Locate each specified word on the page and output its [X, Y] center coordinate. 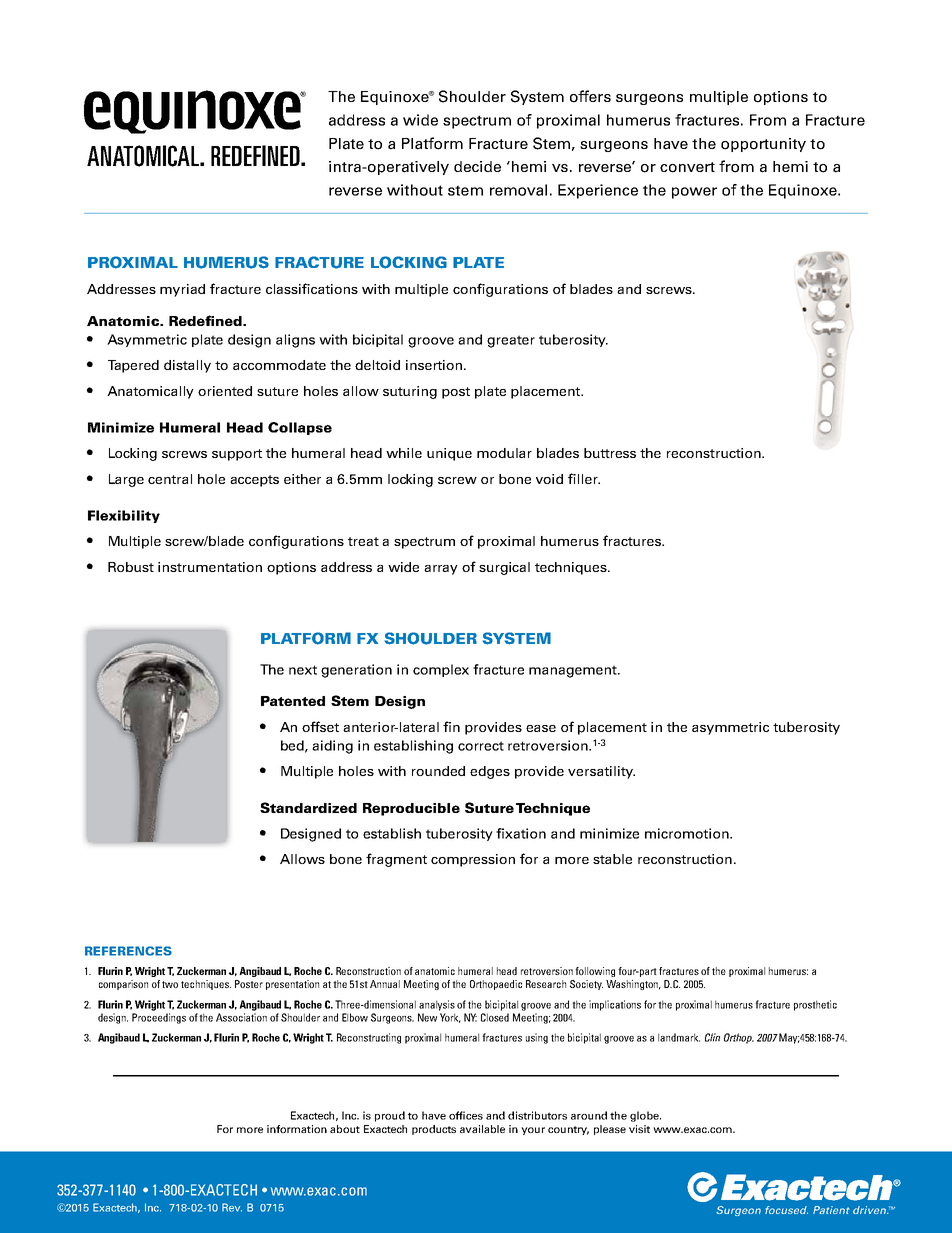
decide [477, 166]
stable [612, 859]
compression [473, 860]
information [297, 1129]
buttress [610, 453]
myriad [182, 290]
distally [187, 366]
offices [466, 1115]
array [441, 570]
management [574, 671]
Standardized [308, 807]
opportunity [763, 145]
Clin [712, 1037]
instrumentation [210, 567]
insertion [435, 365]
